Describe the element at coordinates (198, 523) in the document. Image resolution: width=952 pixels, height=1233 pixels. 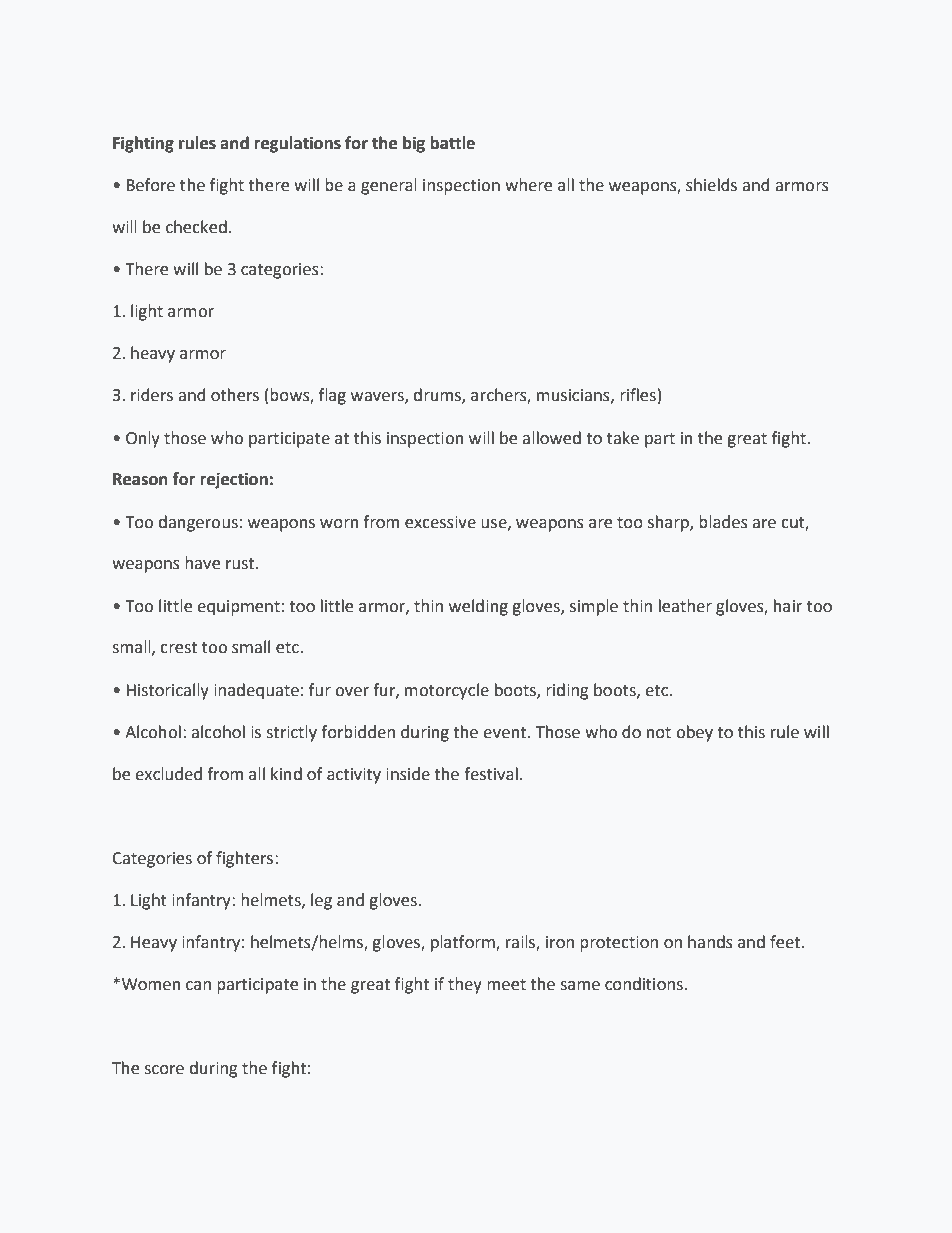
I see `dangerous` at that location.
